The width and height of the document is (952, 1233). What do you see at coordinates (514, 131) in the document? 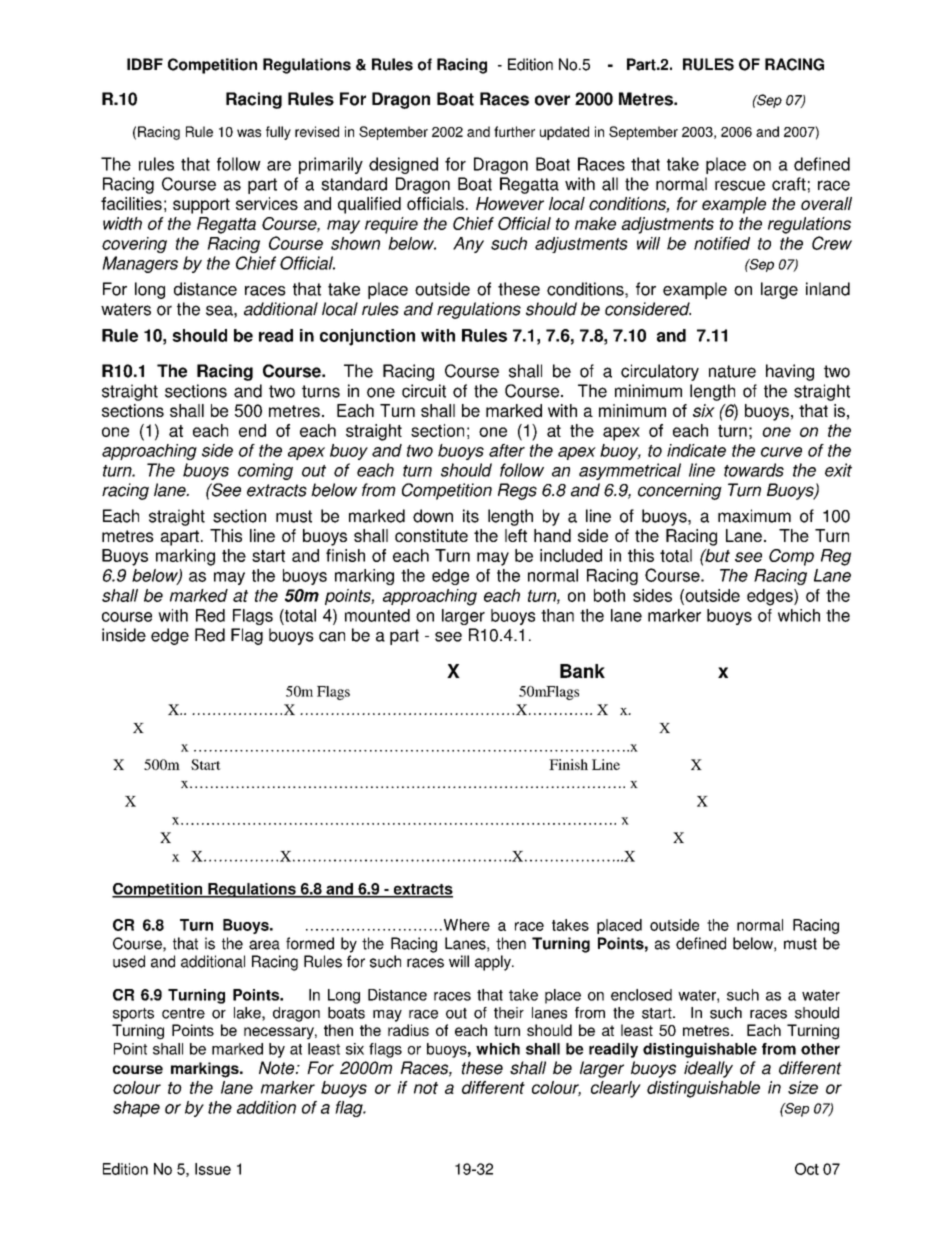
I see `further` at bounding box center [514, 131].
